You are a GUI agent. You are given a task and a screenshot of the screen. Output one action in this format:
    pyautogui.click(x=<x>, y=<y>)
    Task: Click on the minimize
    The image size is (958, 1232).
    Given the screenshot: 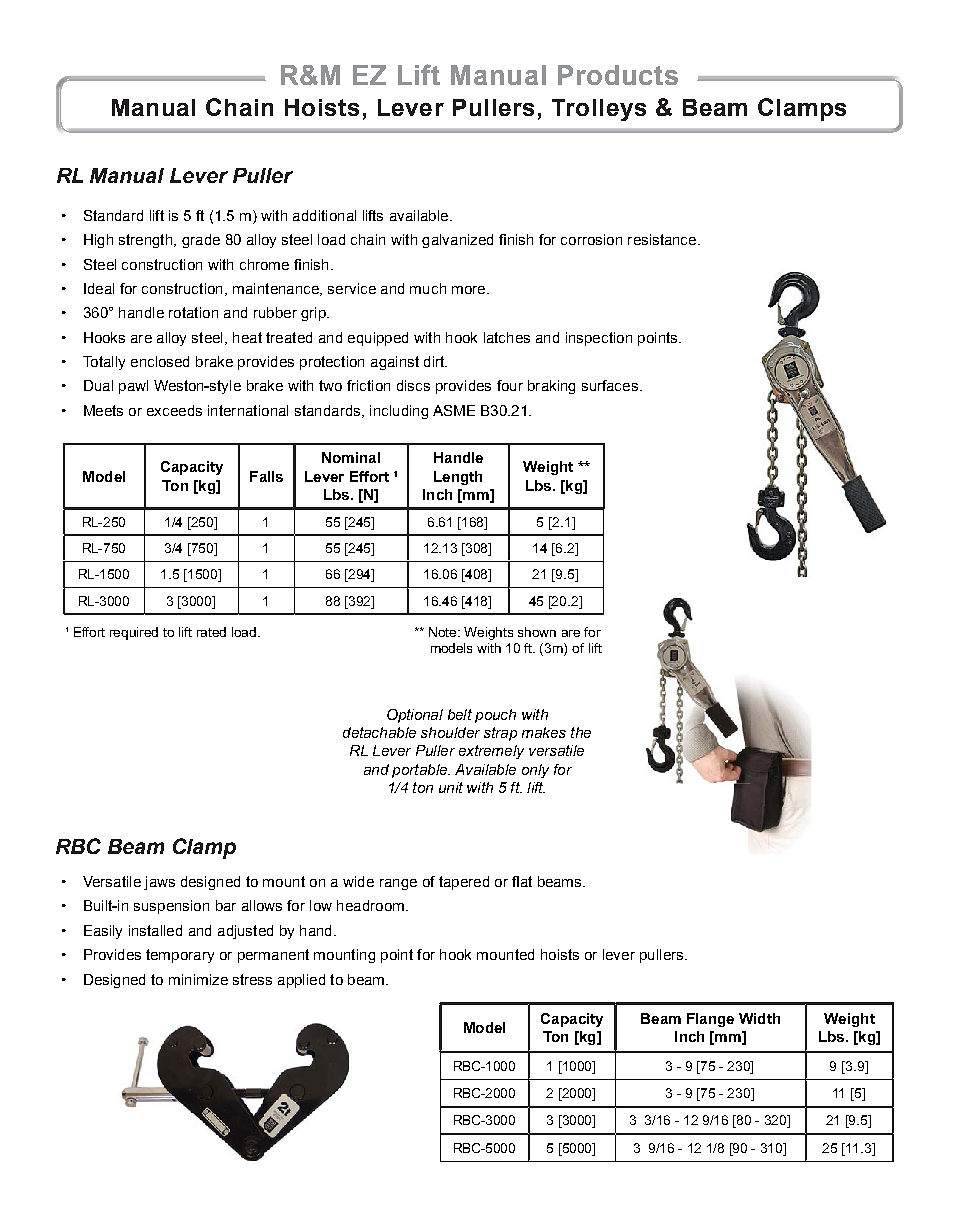 What is the action you would take?
    pyautogui.click(x=198, y=979)
